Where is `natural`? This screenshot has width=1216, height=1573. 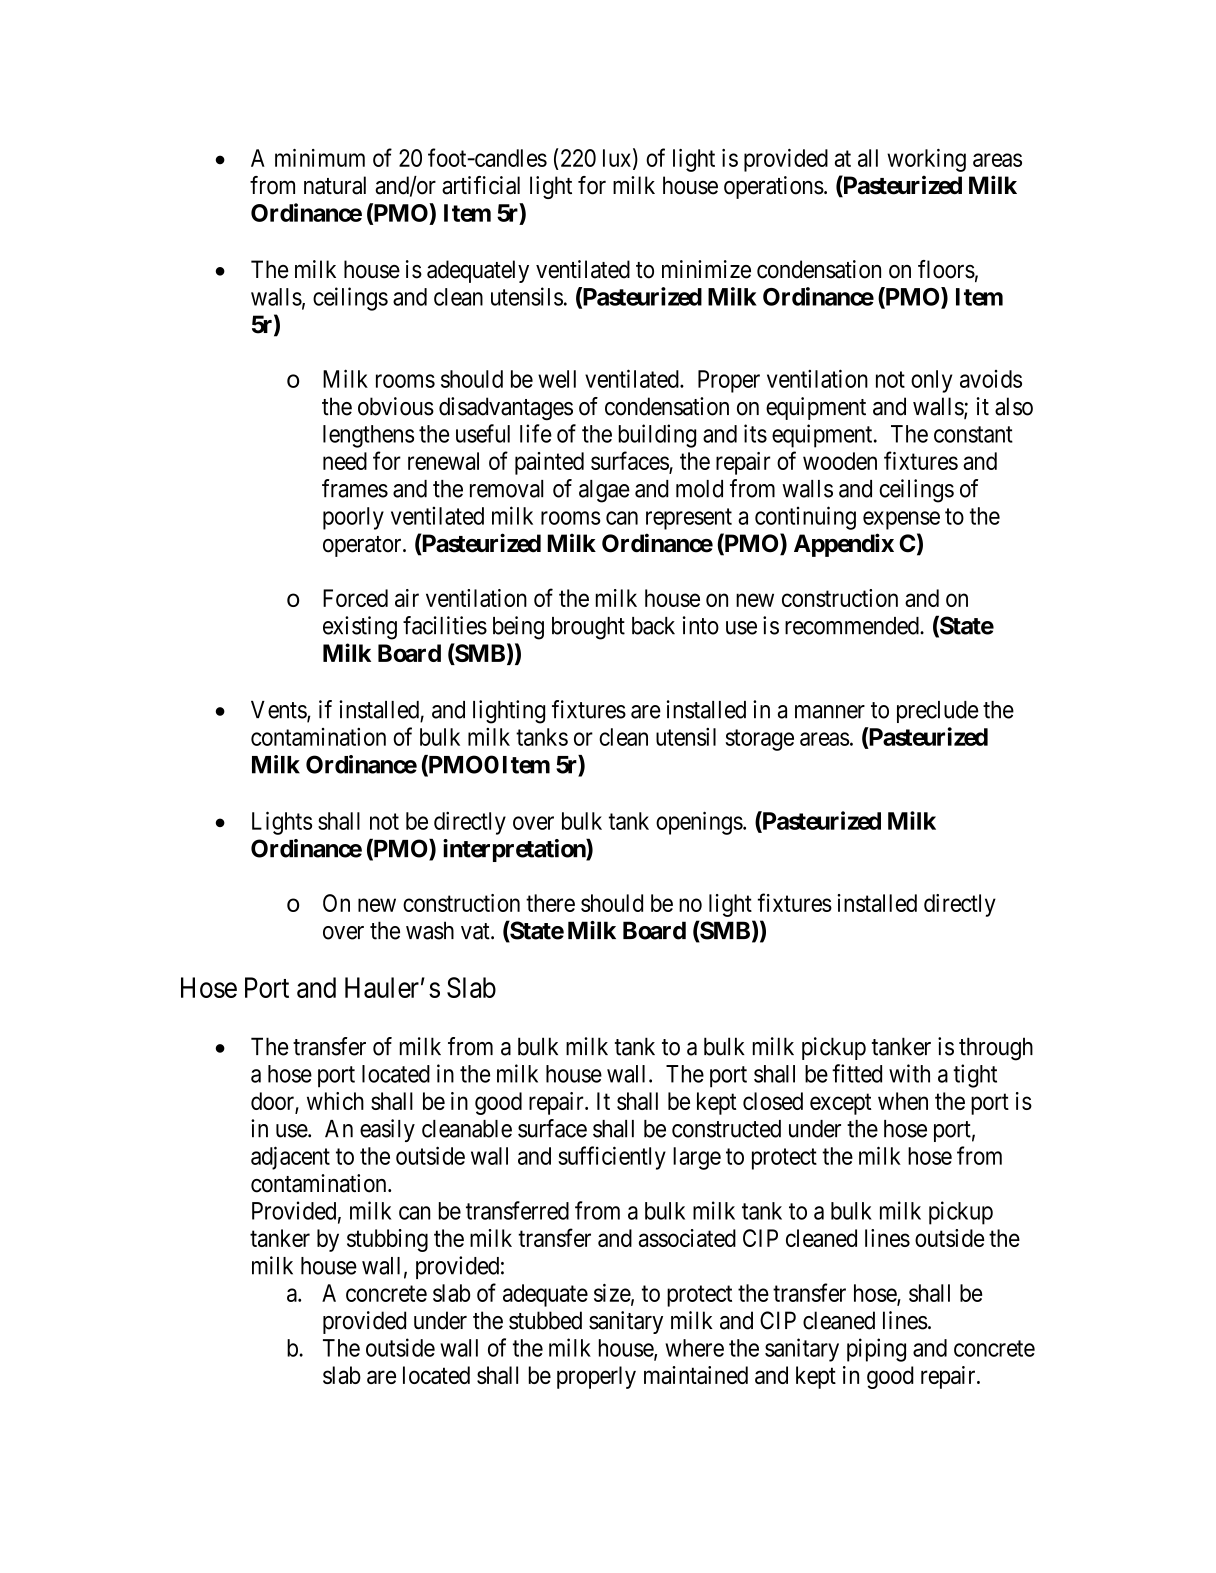
natural is located at coordinates (335, 185).
